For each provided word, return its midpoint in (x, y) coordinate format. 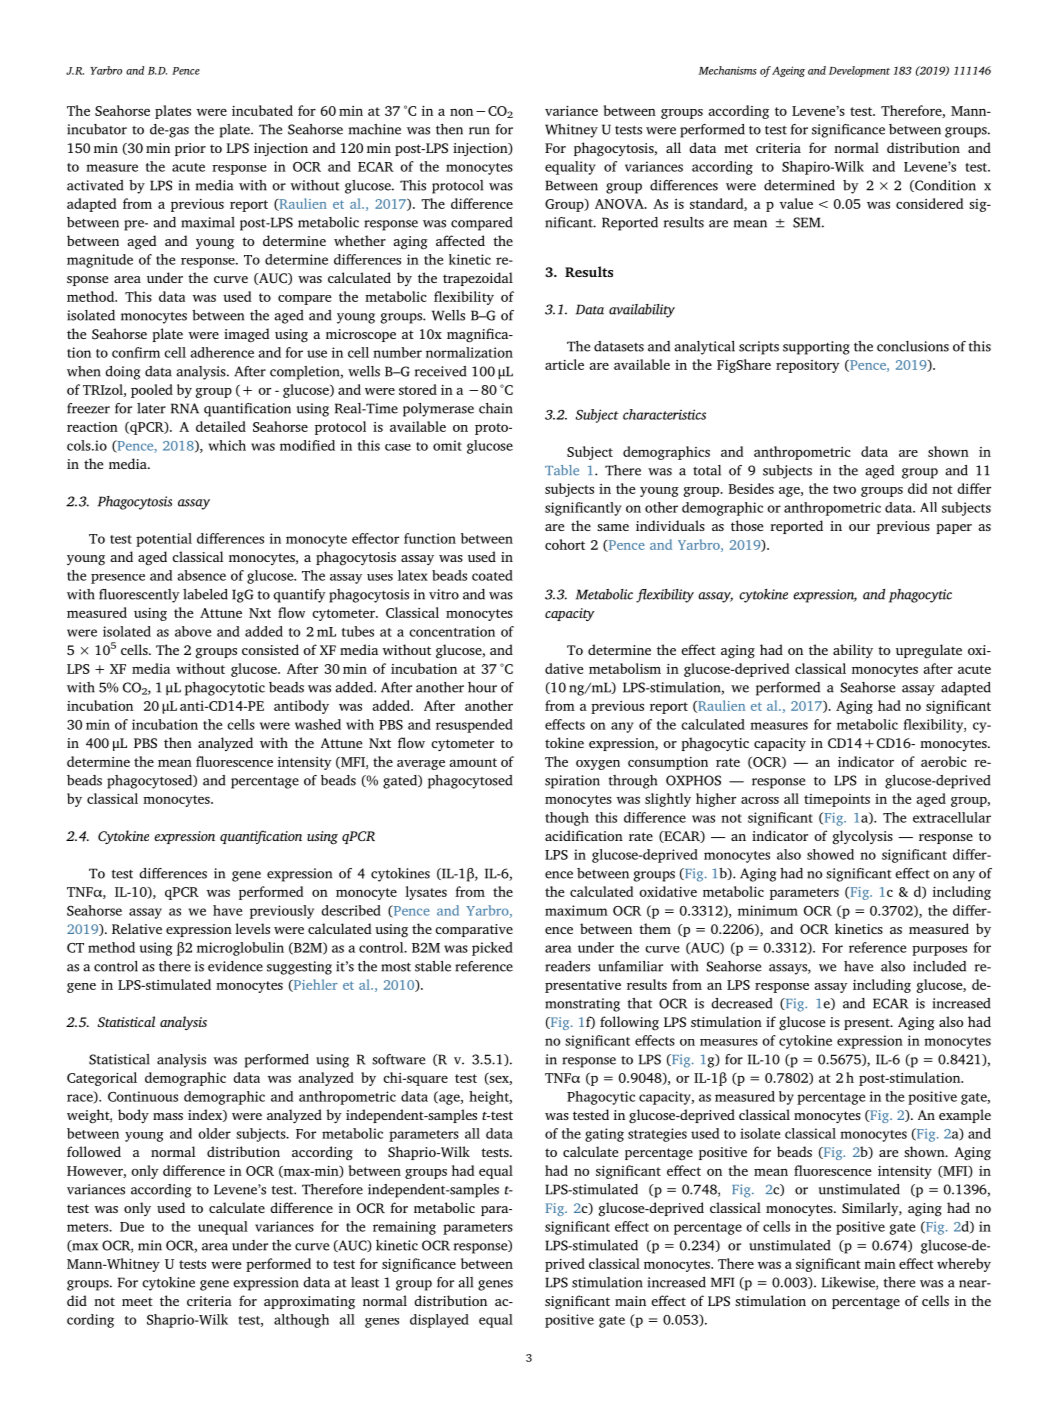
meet (137, 1301)
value (796, 203)
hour (482, 687)
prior (190, 149)
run (479, 131)
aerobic (943, 761)
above (193, 631)
